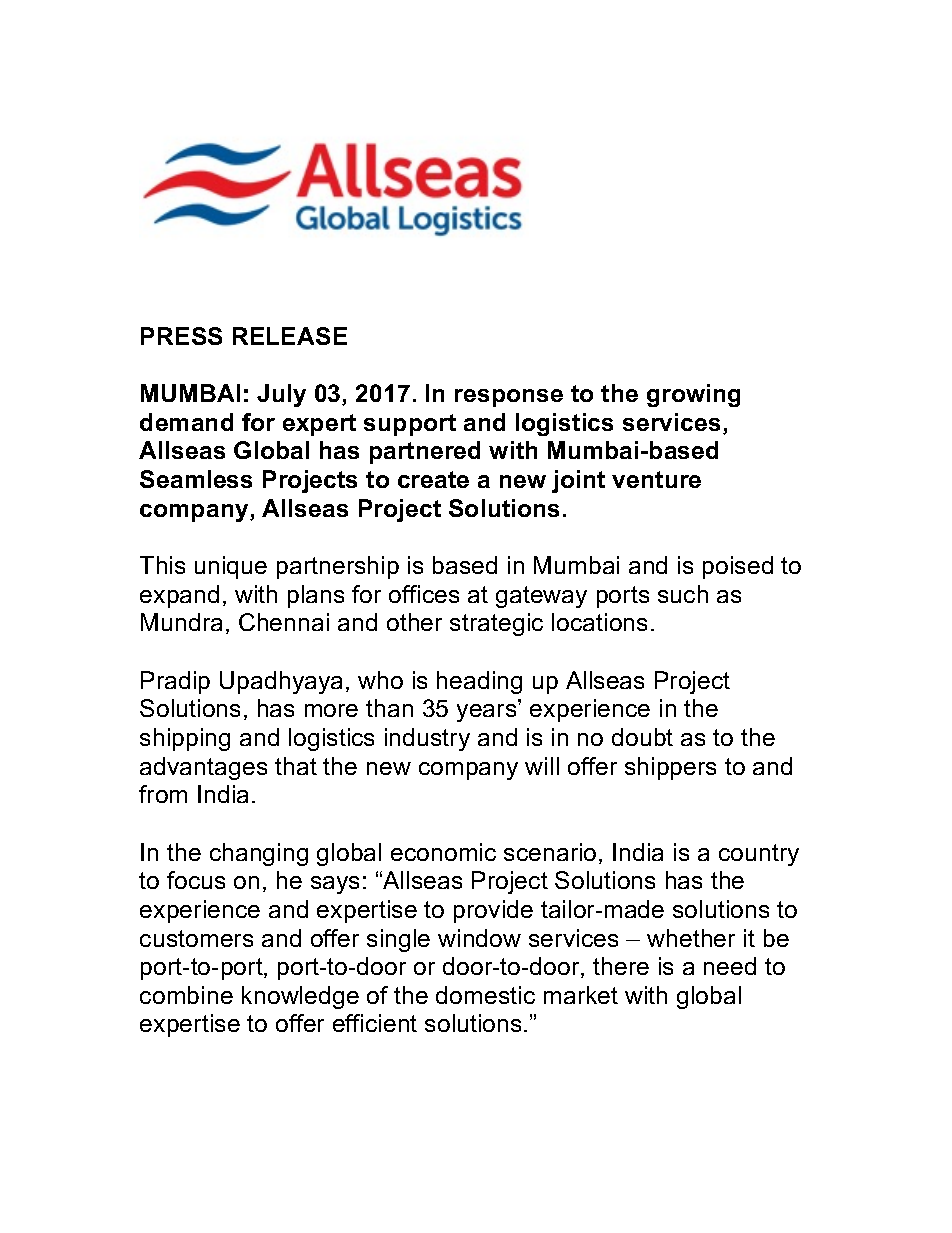 This screenshot has height=1233, width=952. I want to click on economic, so click(443, 852).
